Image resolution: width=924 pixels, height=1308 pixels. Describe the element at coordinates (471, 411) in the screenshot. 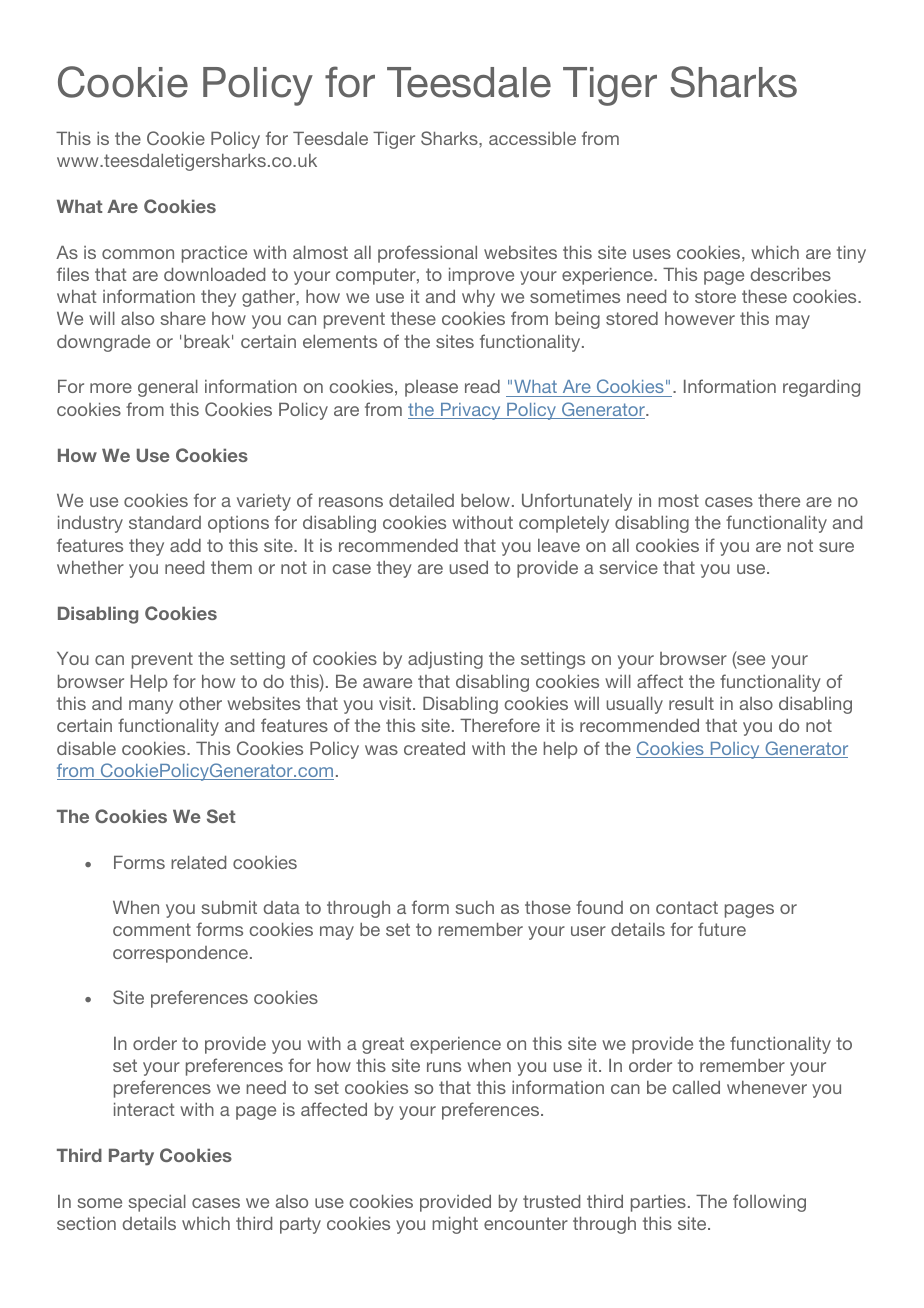

I see `Privacy` at that location.
